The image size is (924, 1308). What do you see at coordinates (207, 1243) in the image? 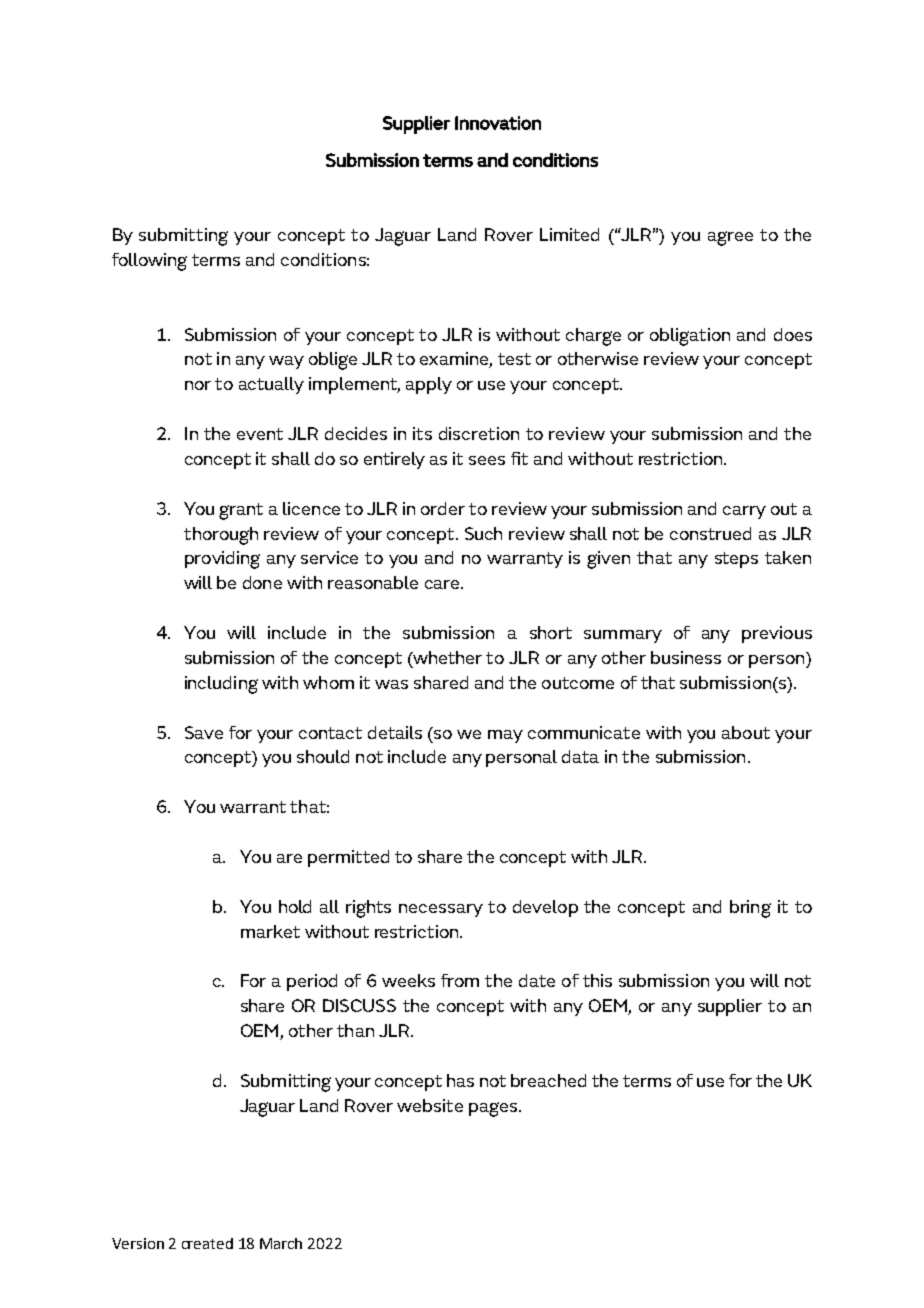
I see `created` at bounding box center [207, 1243].
